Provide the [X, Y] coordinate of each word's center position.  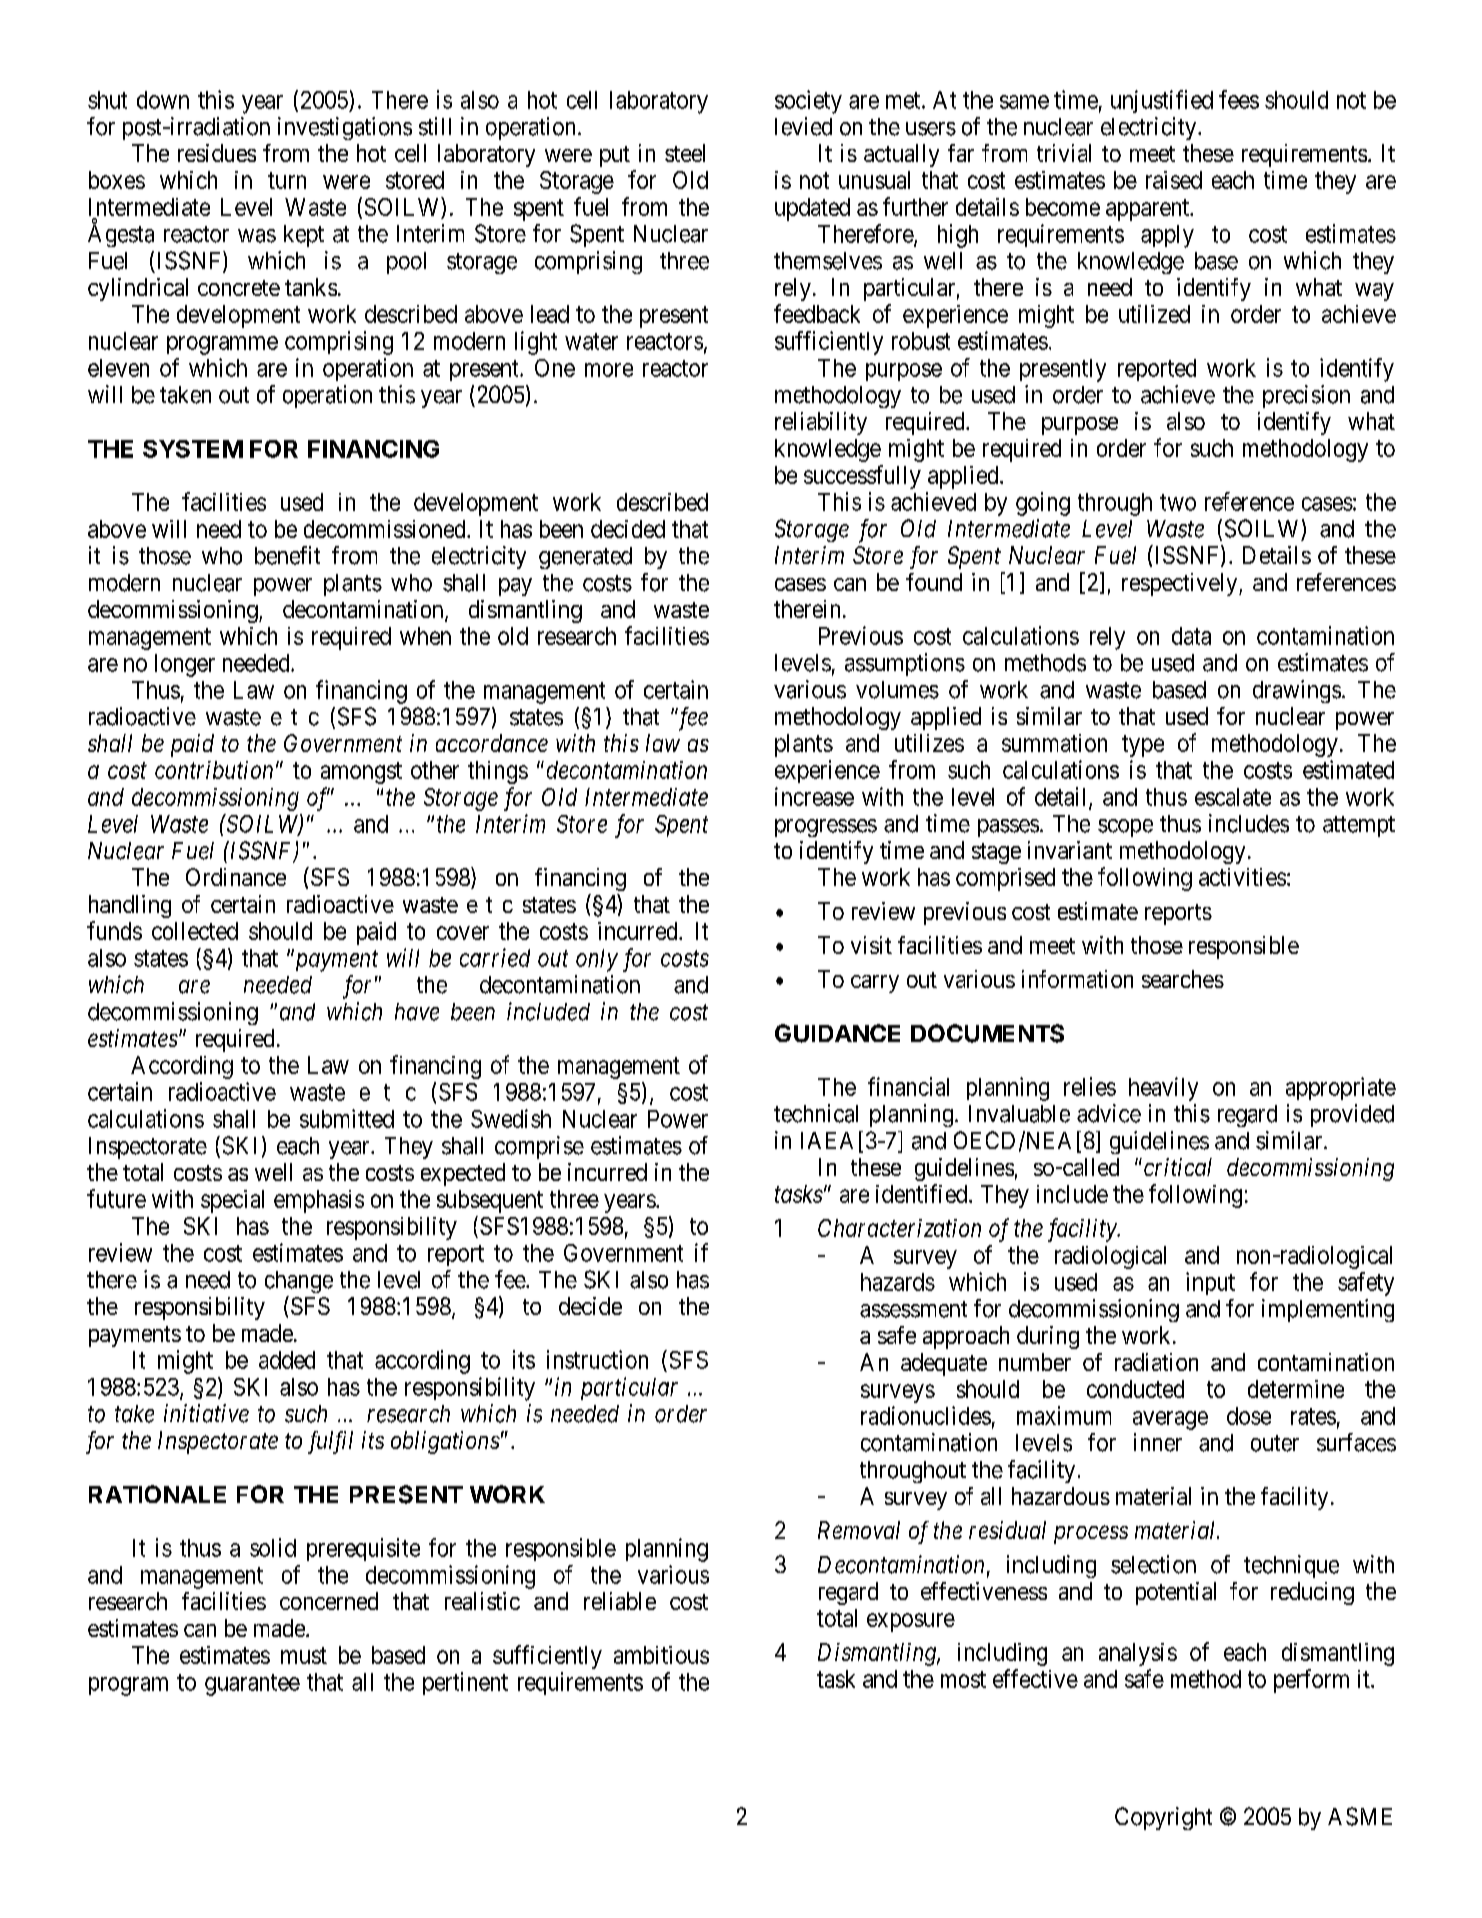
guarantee [252, 1685]
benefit [287, 555]
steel [685, 153]
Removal [859, 1530]
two [1178, 502]
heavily [1163, 1089]
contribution [214, 770]
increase [814, 796]
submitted [347, 1118]
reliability [821, 423]
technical [816, 1113]
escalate [1233, 797]
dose [1249, 1416]
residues [217, 153]
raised [1174, 180]
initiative [206, 1413]
